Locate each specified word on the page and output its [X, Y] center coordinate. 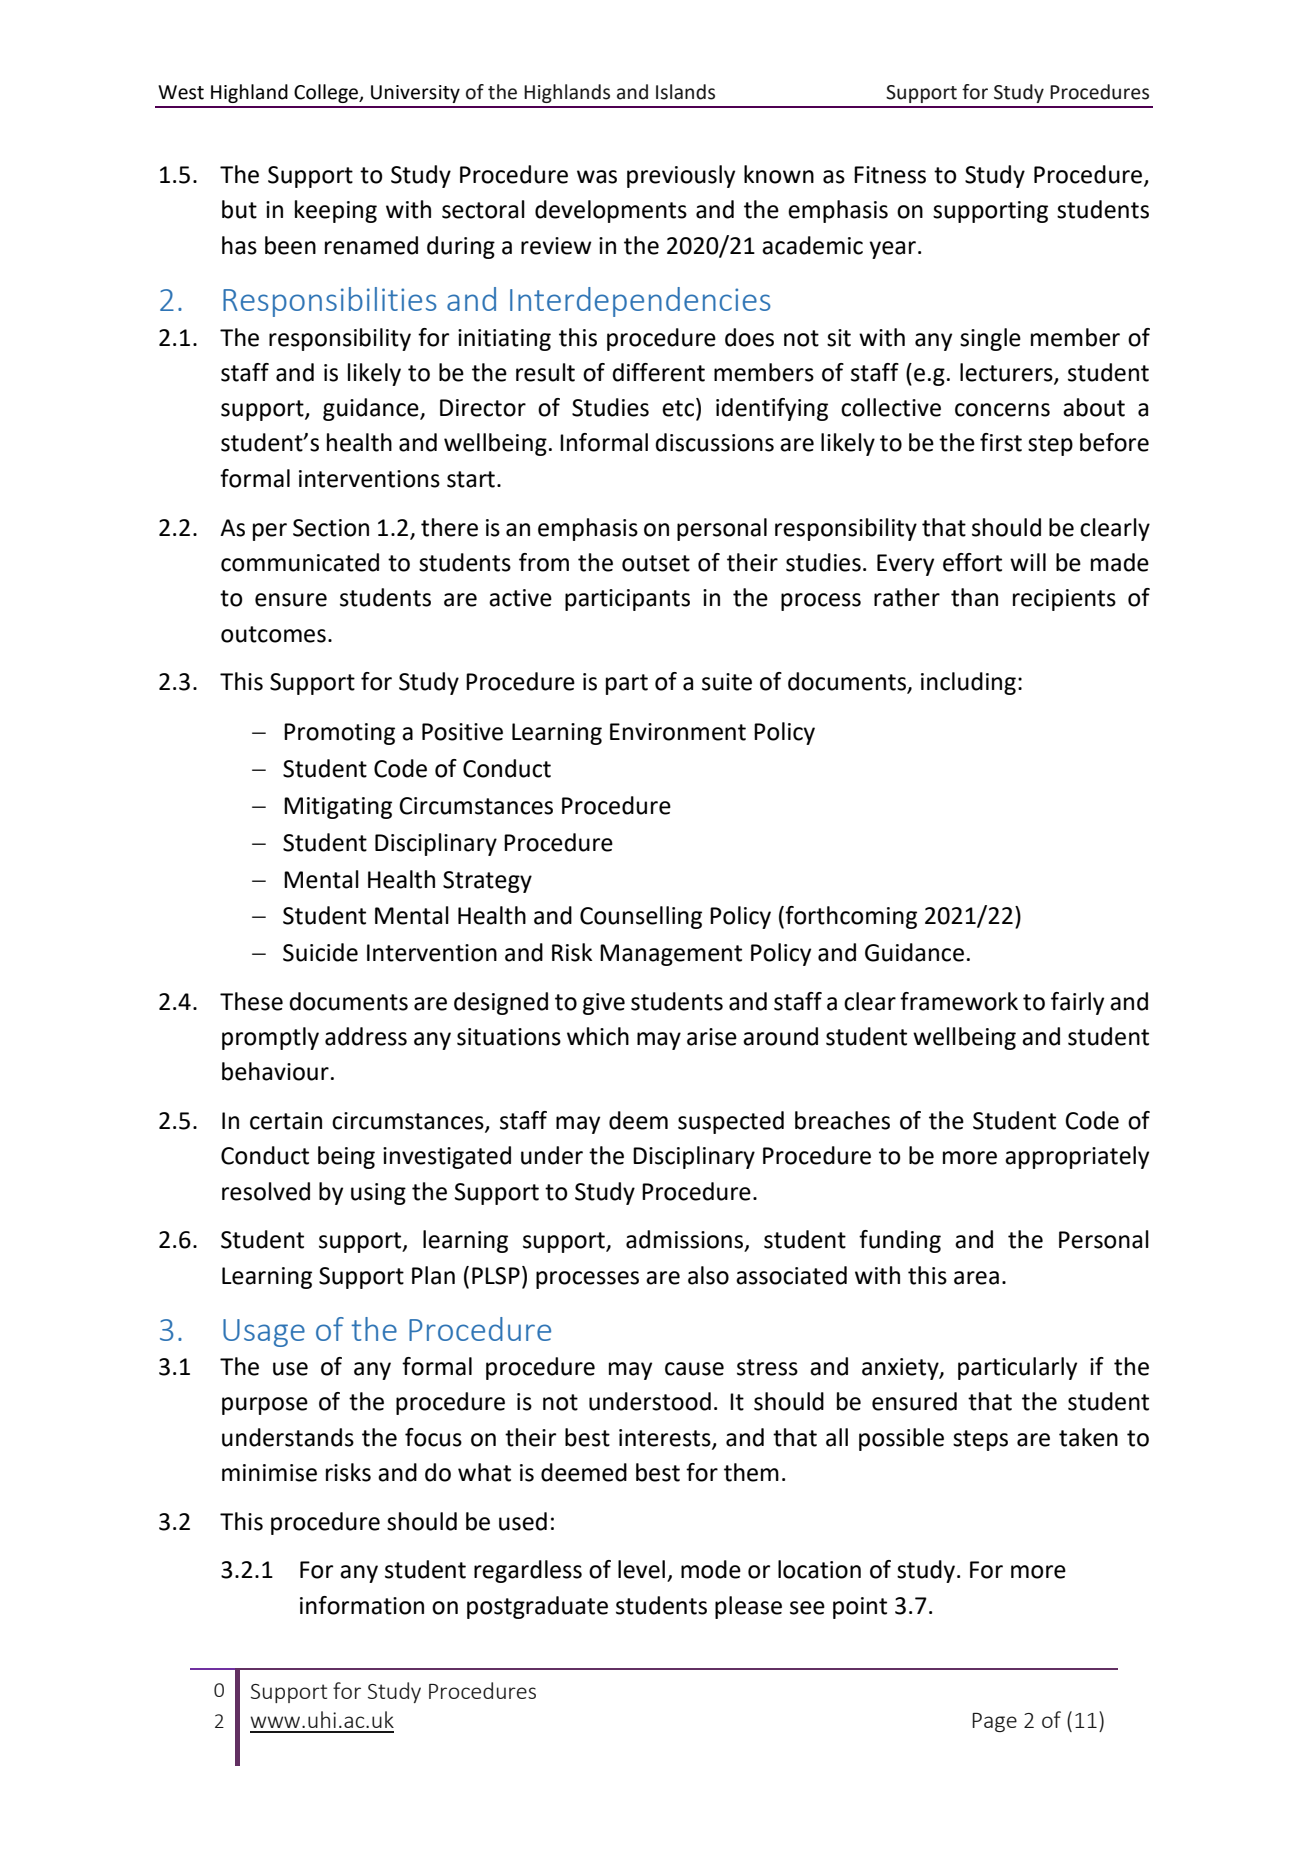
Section [331, 528]
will [1028, 562]
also [708, 1275]
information [362, 1605]
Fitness [890, 175]
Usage [264, 1333]
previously [681, 176]
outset [656, 563]
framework [959, 1001]
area [976, 1278]
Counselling [641, 917]
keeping [336, 211]
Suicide [320, 952]
